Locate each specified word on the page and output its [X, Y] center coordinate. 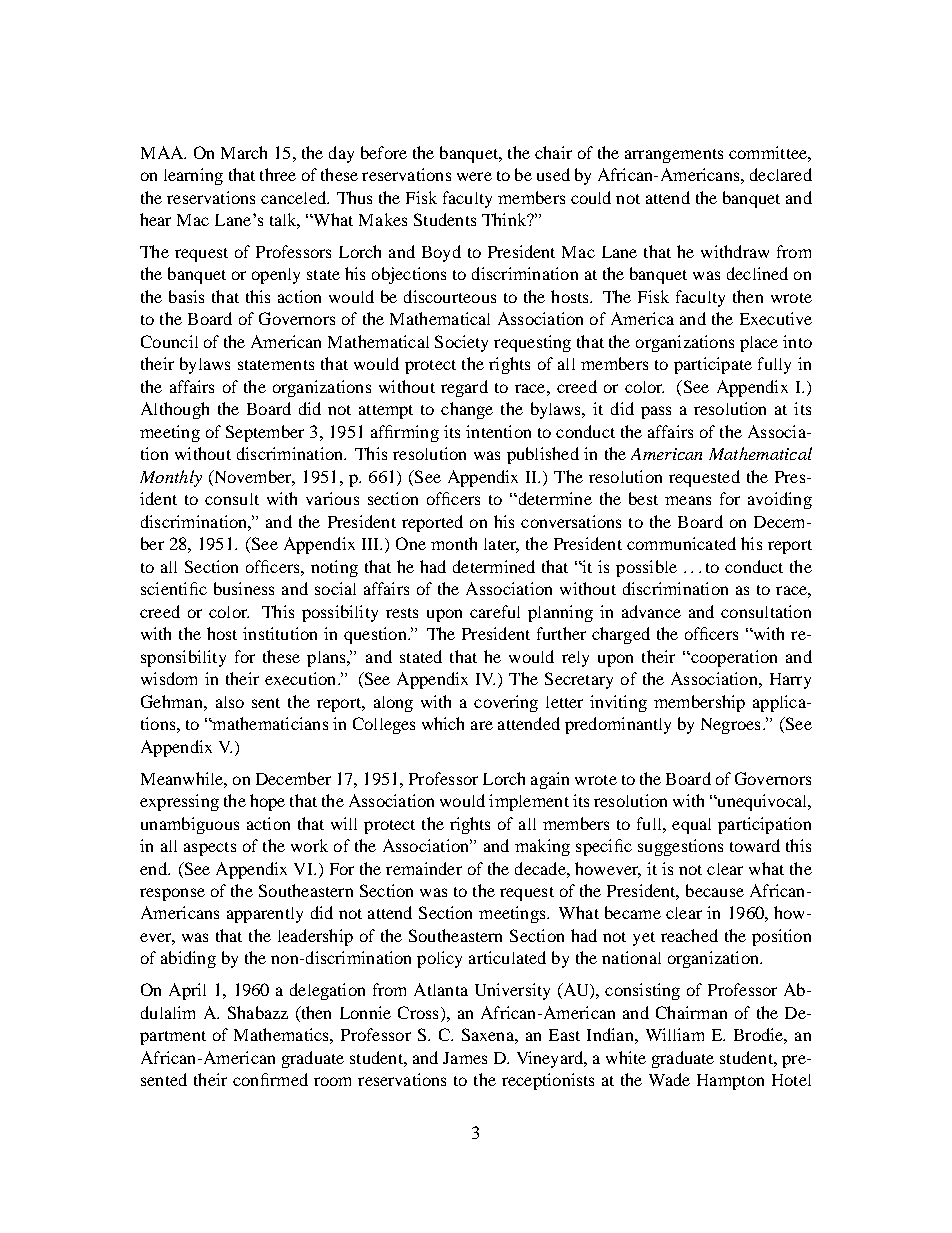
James [465, 1058]
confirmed [270, 1079]
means [688, 500]
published [543, 455]
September [265, 433]
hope [267, 802]
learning [193, 176]
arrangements [674, 156]
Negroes [730, 726]
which [443, 723]
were [474, 176]
